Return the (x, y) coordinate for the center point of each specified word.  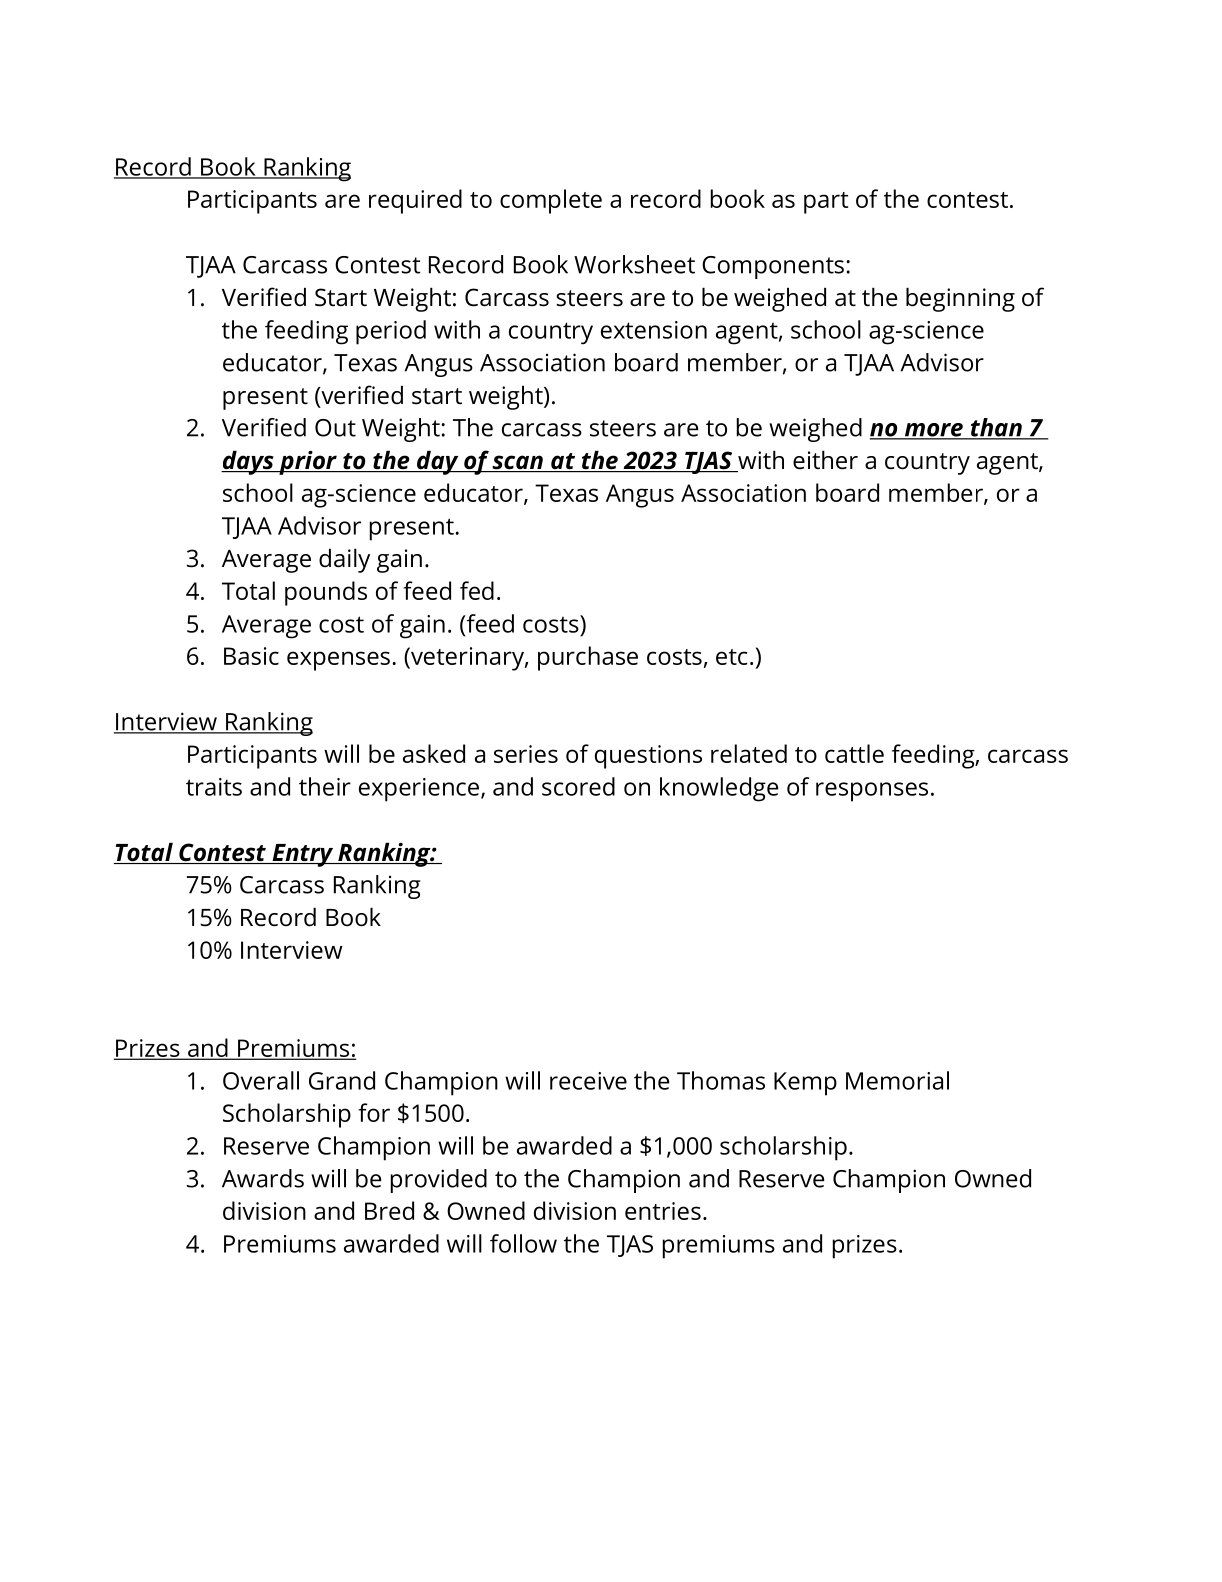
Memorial (897, 1080)
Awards (263, 1178)
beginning (960, 299)
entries (663, 1211)
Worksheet (634, 264)
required (415, 201)
